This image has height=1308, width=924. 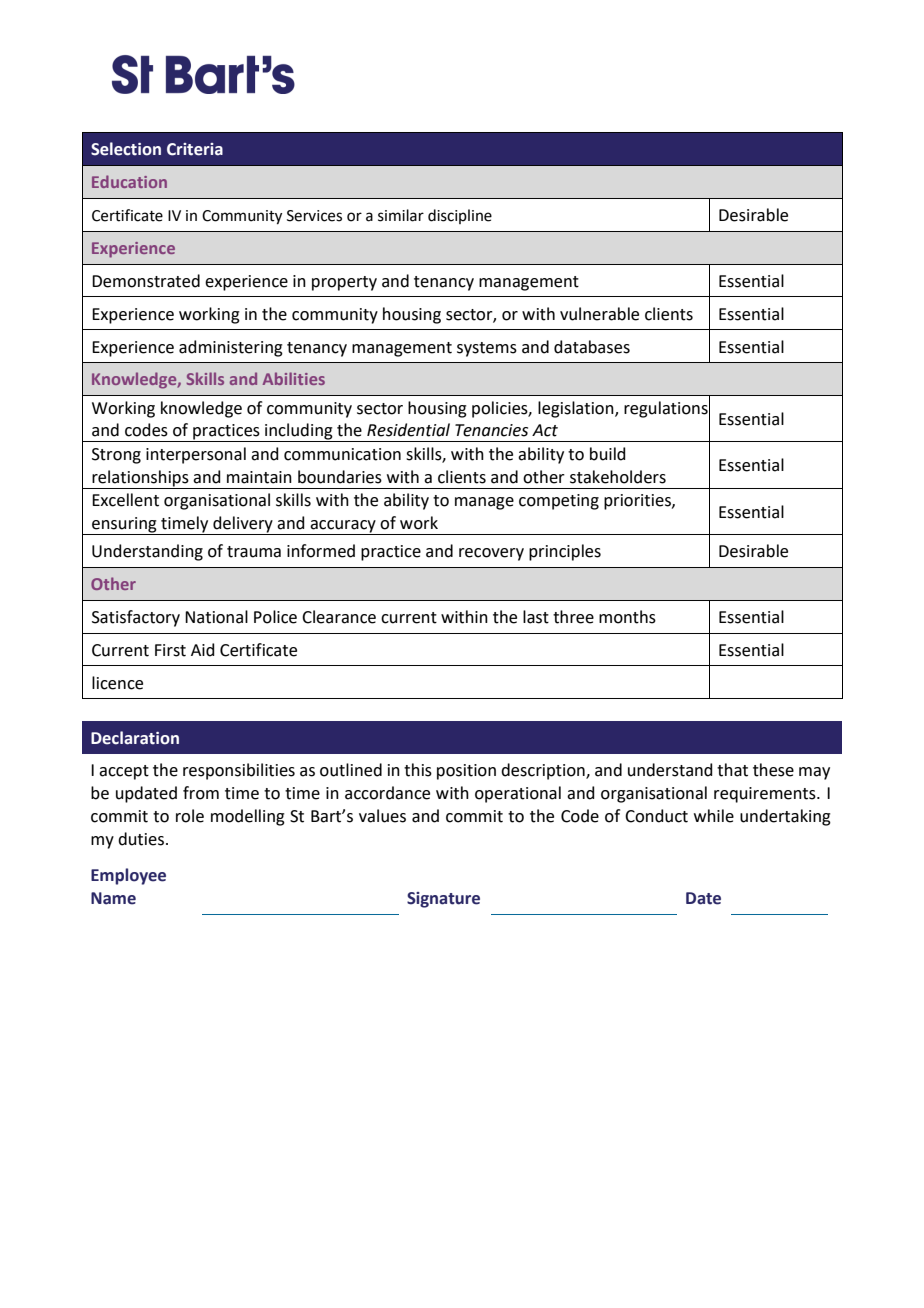 What do you see at coordinates (231, 348) in the image?
I see `administering` at bounding box center [231, 348].
